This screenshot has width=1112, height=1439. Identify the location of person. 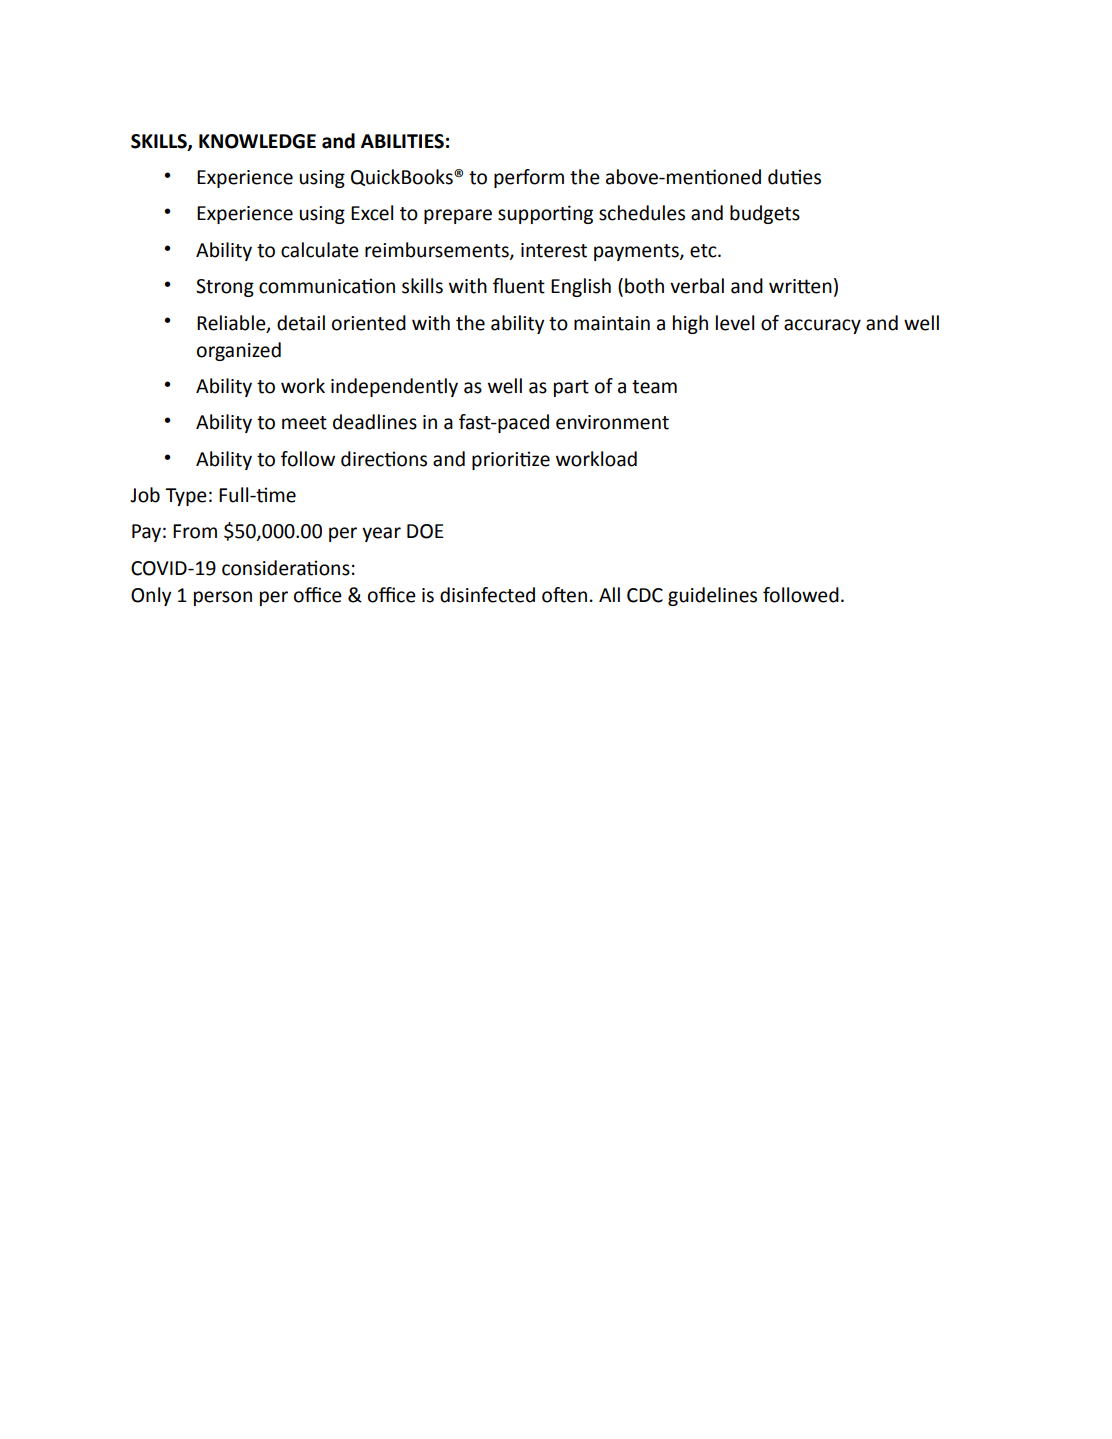
(223, 598).
